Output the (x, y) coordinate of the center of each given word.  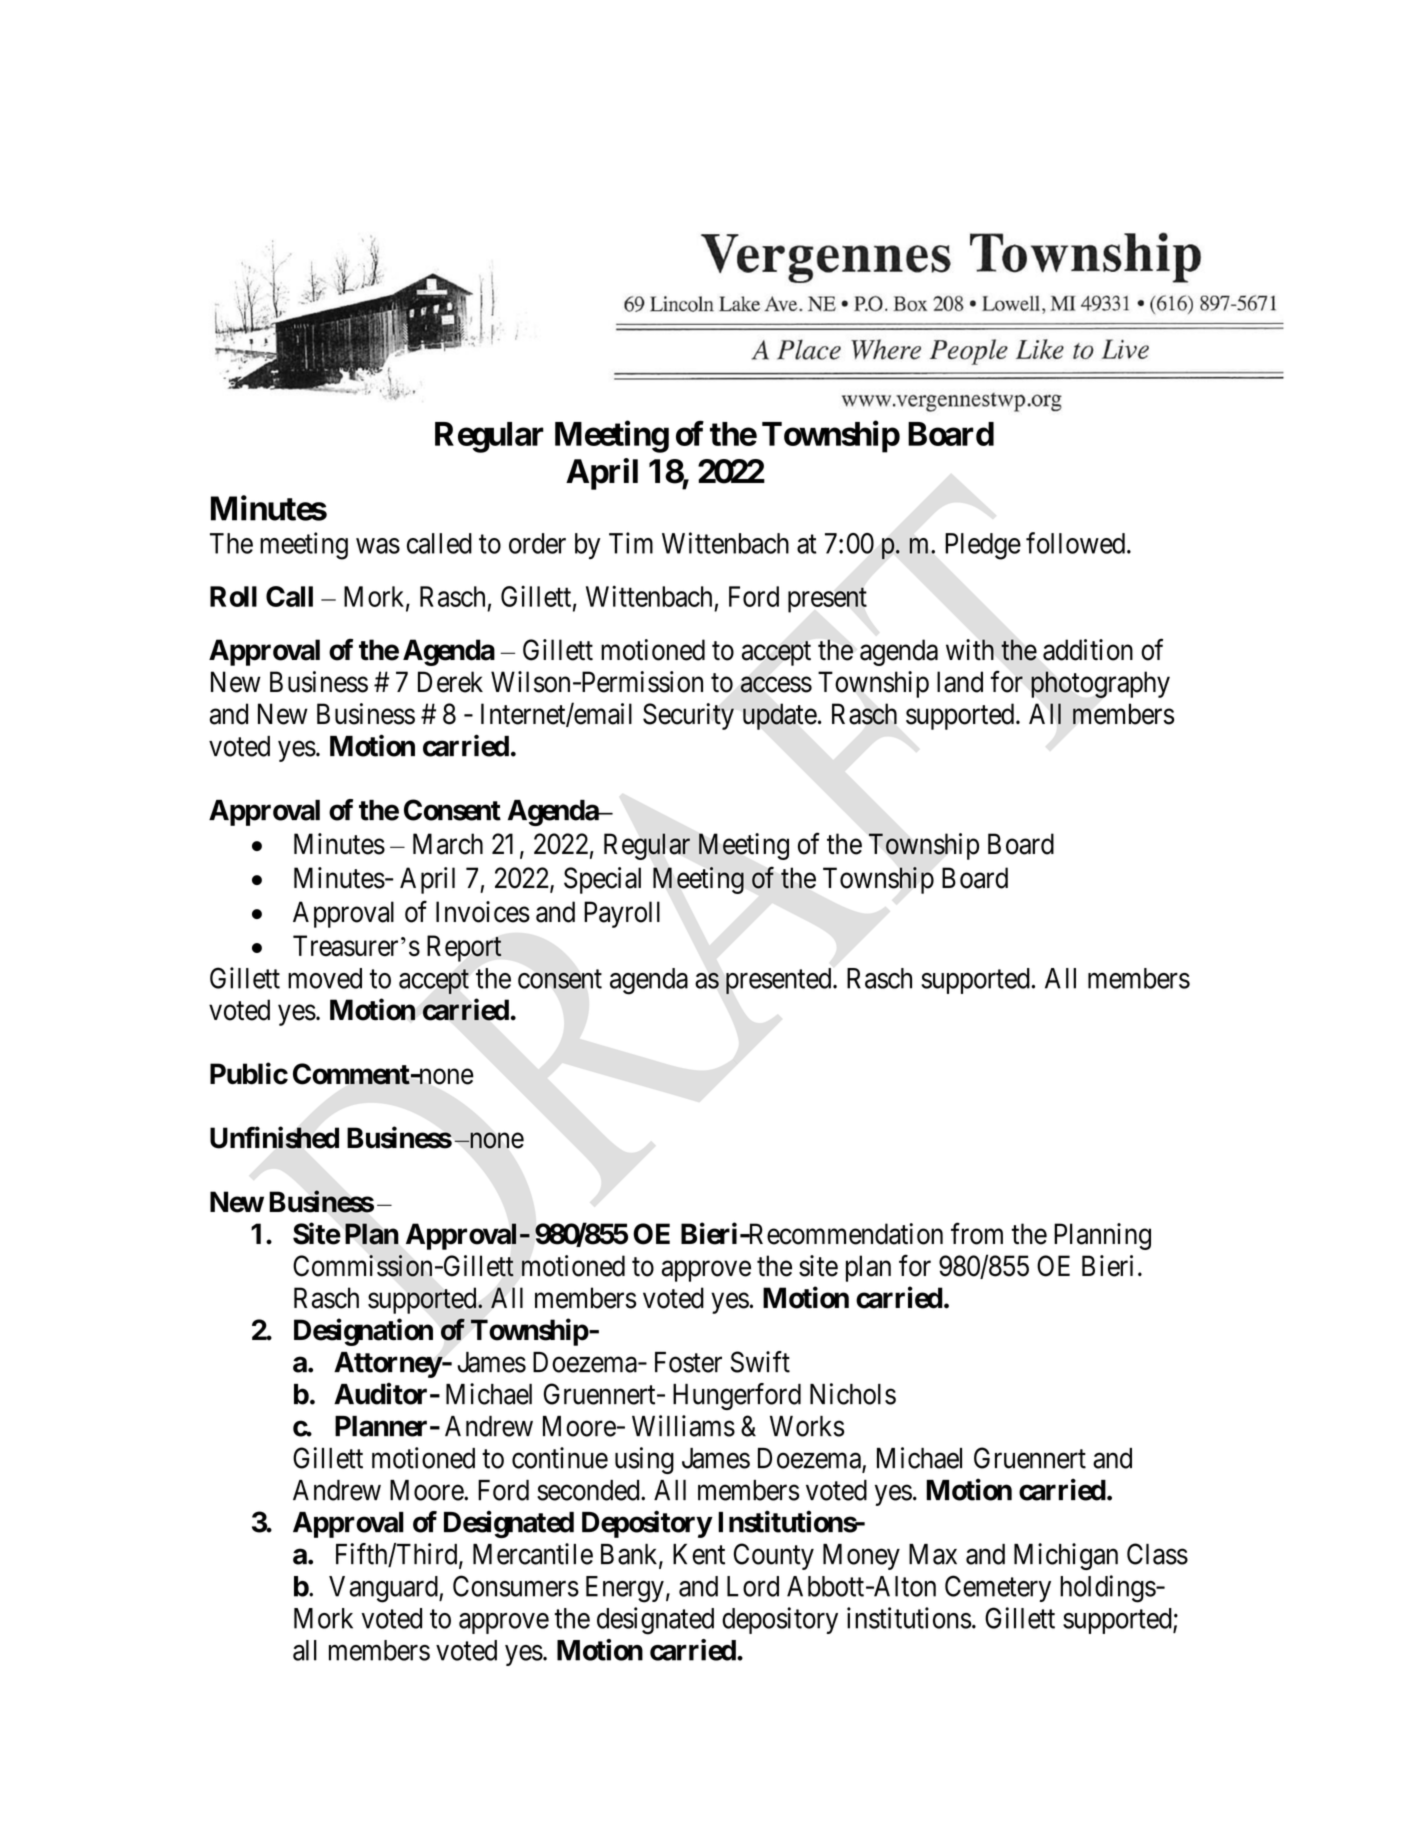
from (977, 1234)
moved (325, 978)
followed (1075, 543)
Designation (363, 1332)
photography (1100, 684)
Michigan (1066, 1556)
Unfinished (274, 1137)
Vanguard (384, 1589)
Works (807, 1426)
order (537, 543)
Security (688, 716)
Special (602, 880)
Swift (760, 1362)
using (644, 1460)
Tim (631, 543)
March (448, 844)
